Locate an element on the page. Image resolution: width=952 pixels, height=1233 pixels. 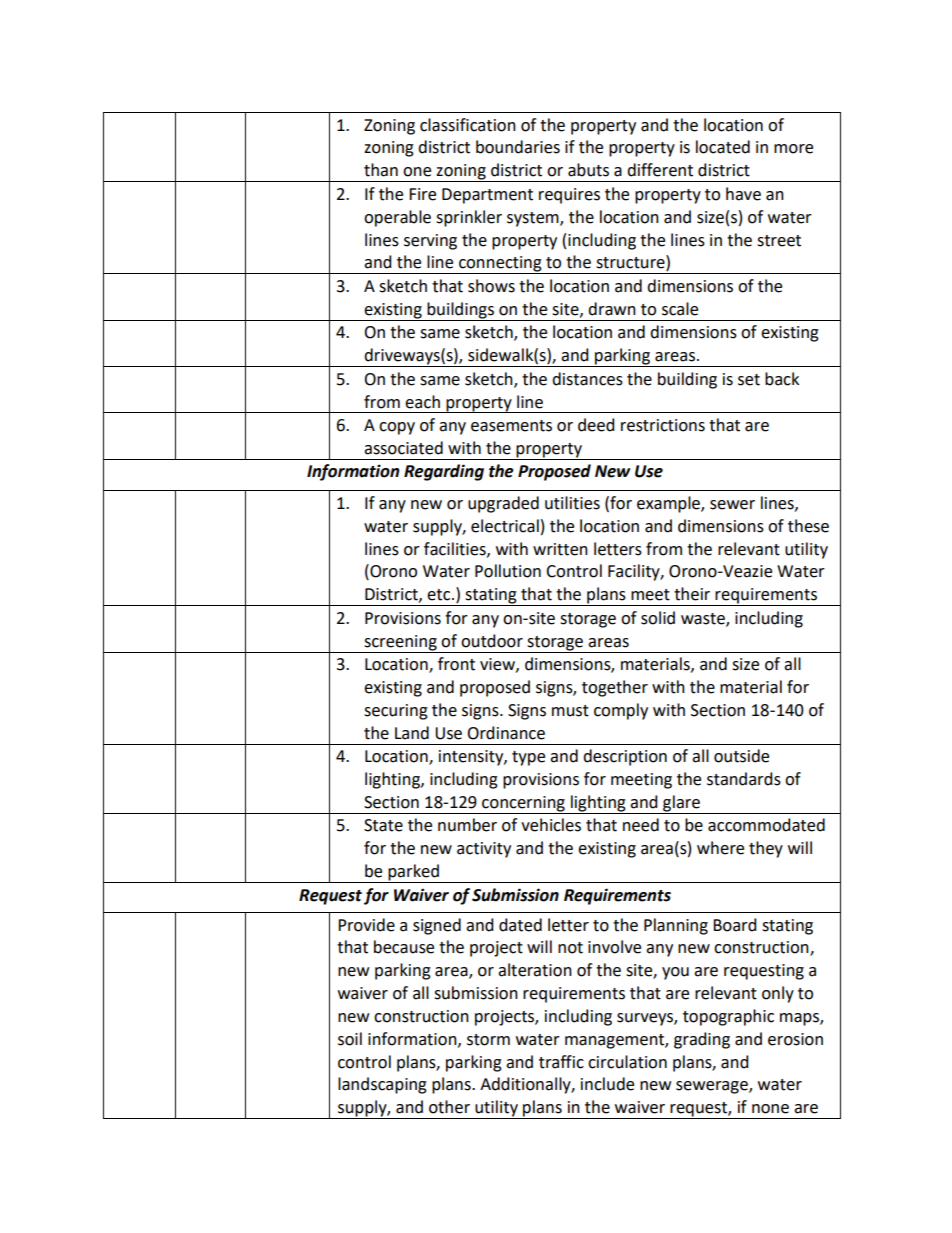
none is located at coordinates (770, 1109).
